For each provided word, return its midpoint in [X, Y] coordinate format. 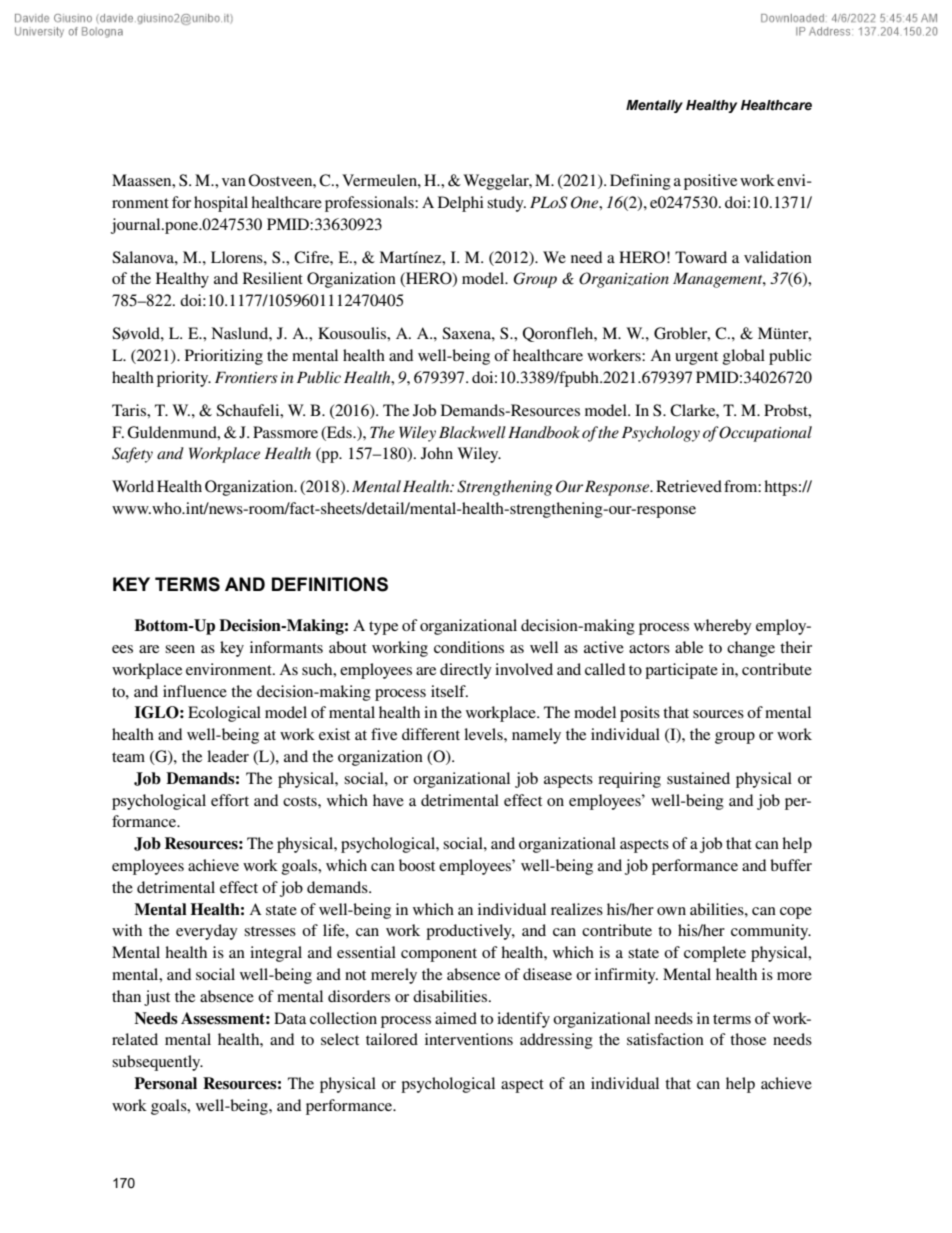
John [437, 453]
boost [417, 865]
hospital [221, 204]
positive [710, 182]
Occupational [765, 434]
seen [180, 649]
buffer [791, 865]
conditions [469, 647]
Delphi [461, 204]
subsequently [157, 1063]
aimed [456, 1018]
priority [184, 379]
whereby [723, 627]
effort [230, 800]
